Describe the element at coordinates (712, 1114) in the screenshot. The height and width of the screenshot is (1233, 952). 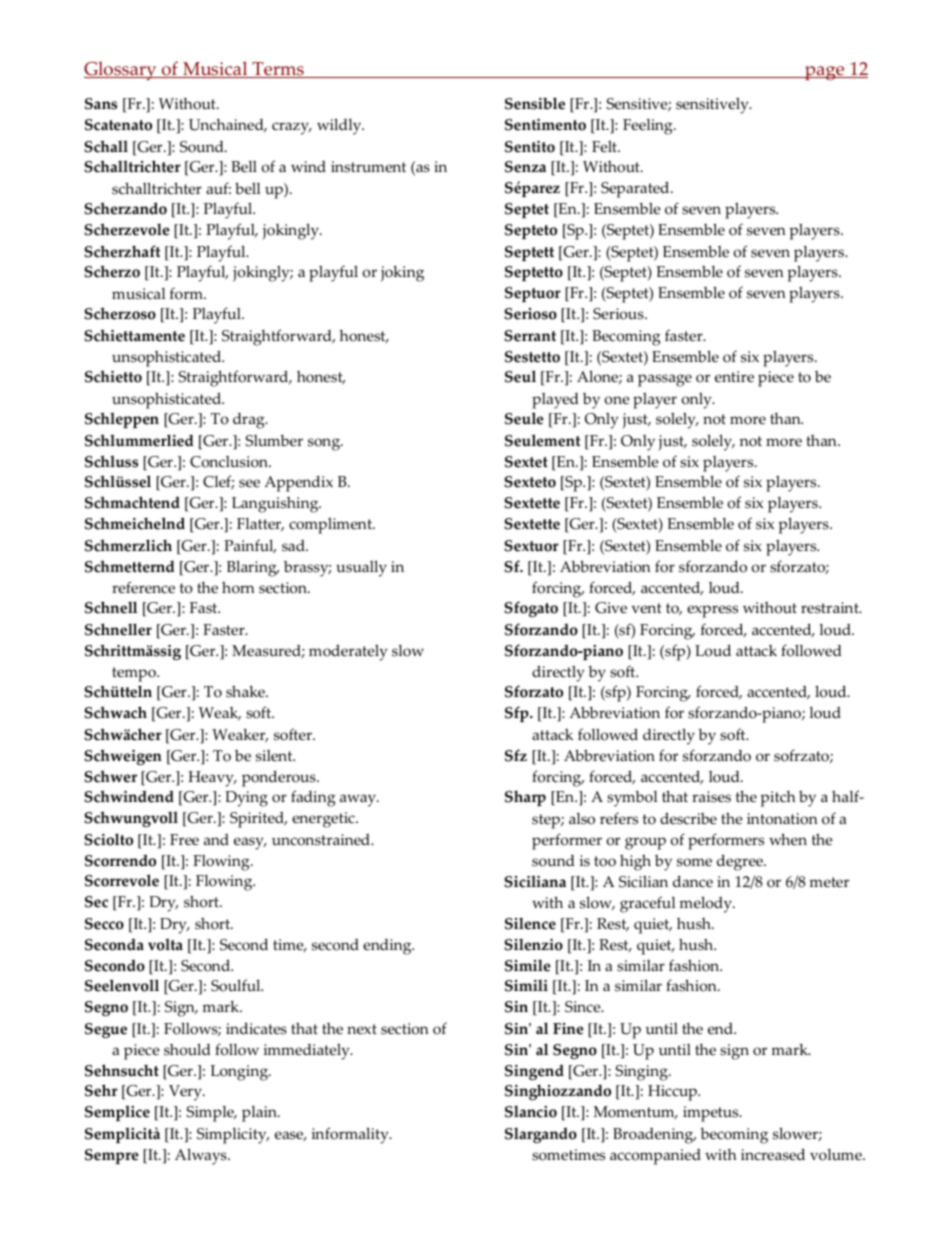
I see `impetus` at that location.
